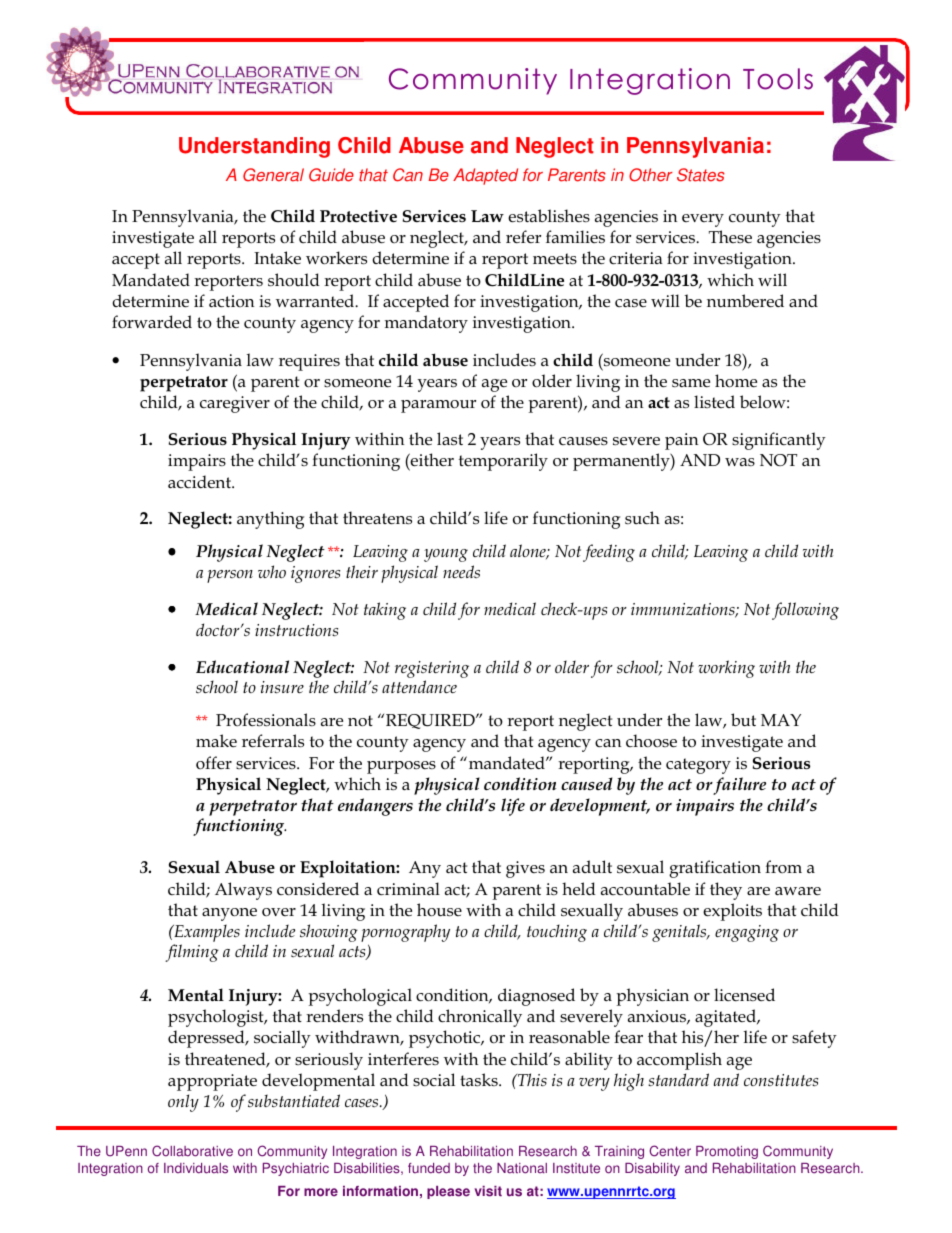  What do you see at coordinates (485, 176) in the screenshot?
I see `Adapted` at bounding box center [485, 176].
